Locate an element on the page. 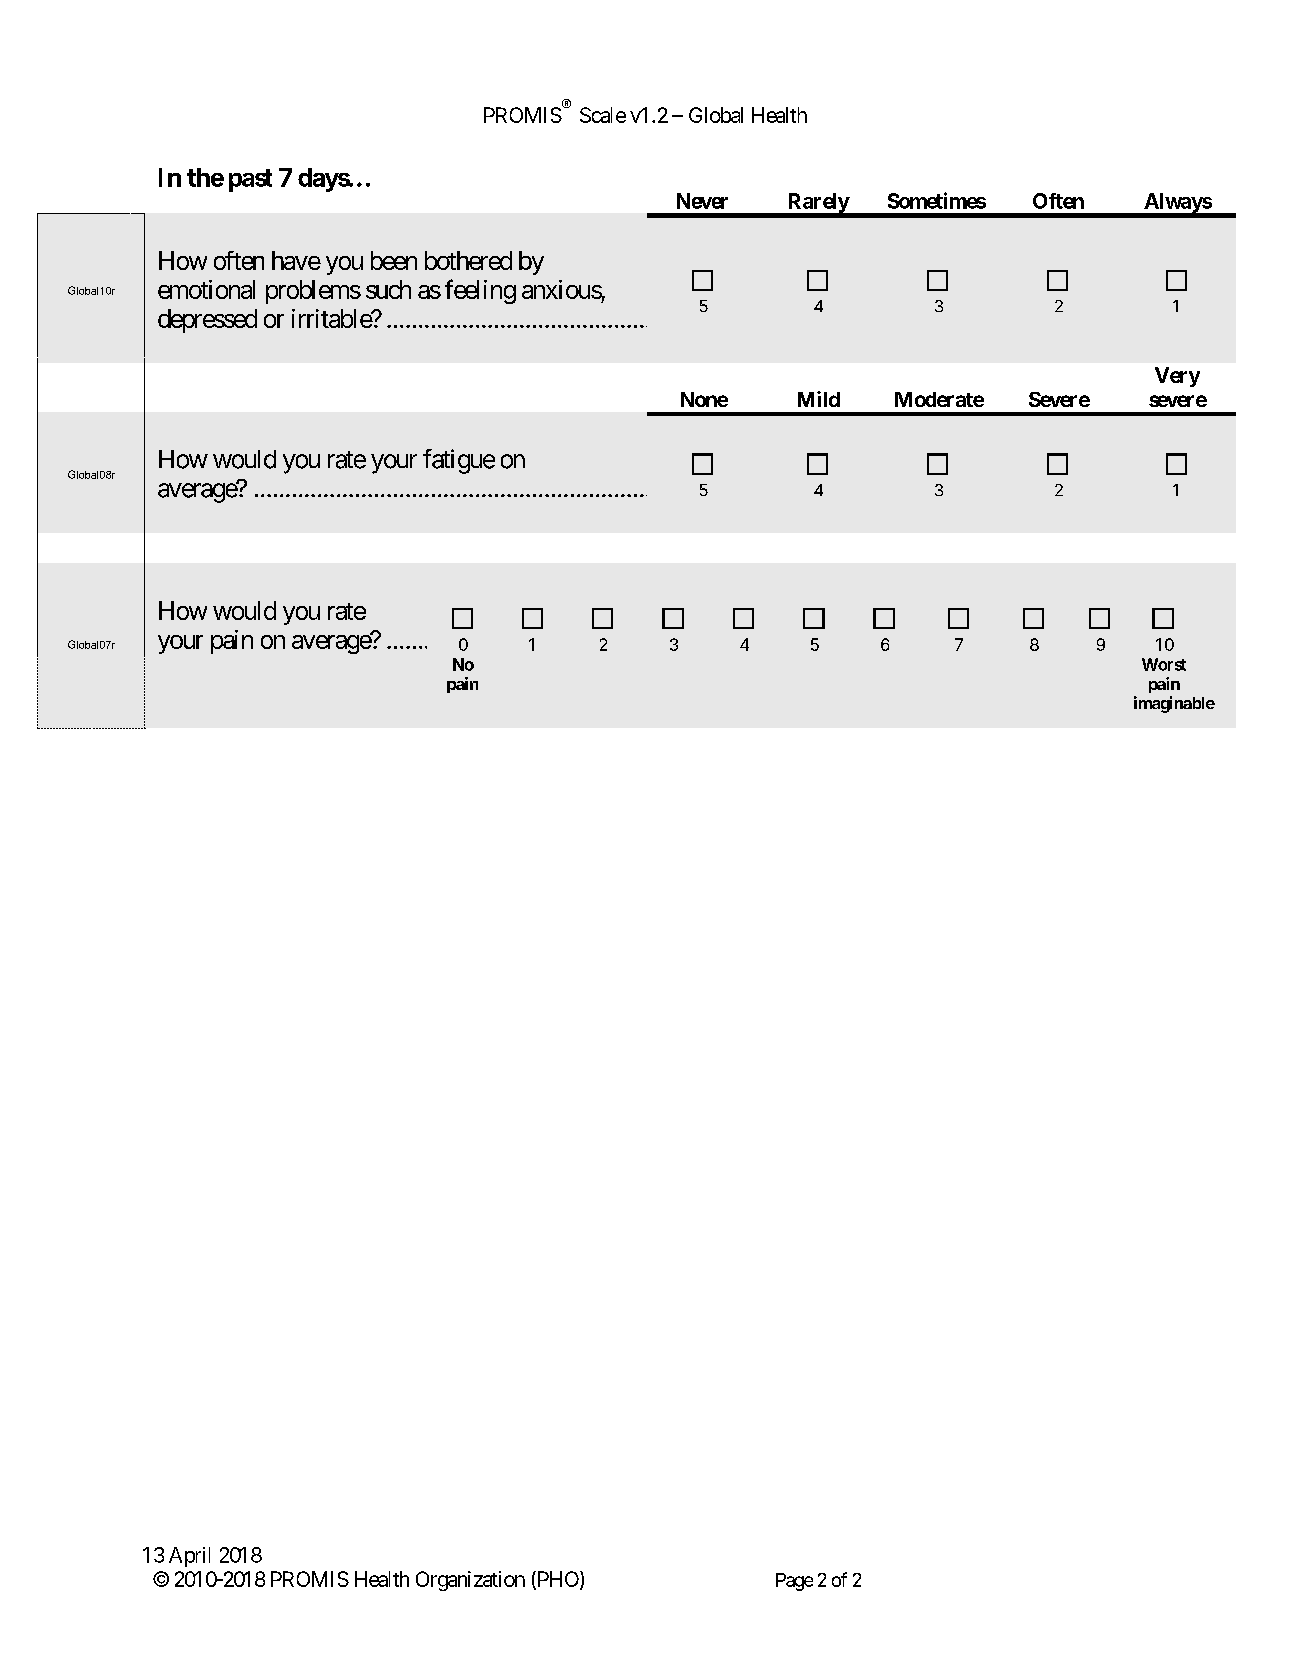 This page has width=1289, height=1668. April is located at coordinates (189, 1557).
